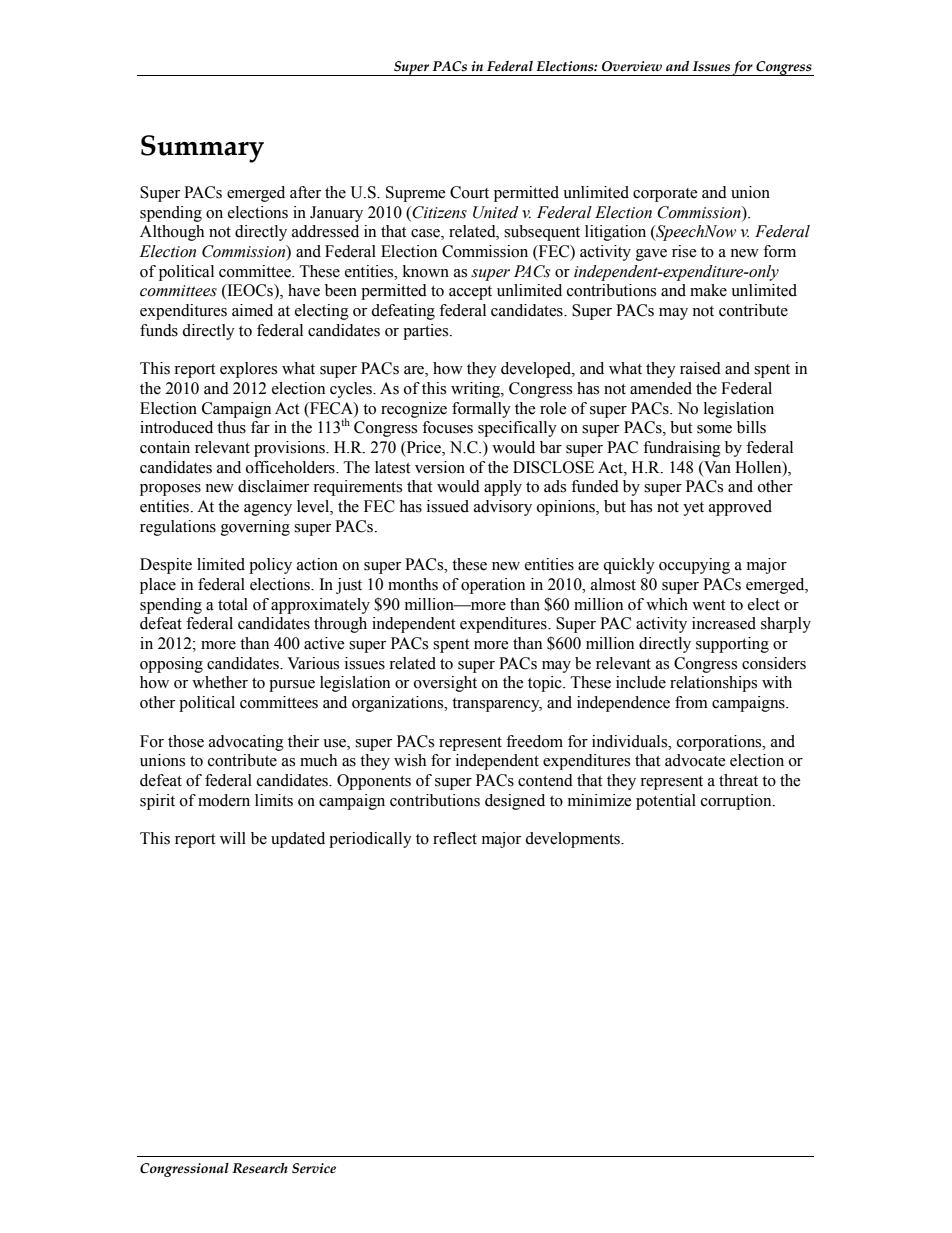 Image resolution: width=952 pixels, height=1233 pixels. Describe the element at coordinates (714, 429) in the screenshot. I see `some` at that location.
